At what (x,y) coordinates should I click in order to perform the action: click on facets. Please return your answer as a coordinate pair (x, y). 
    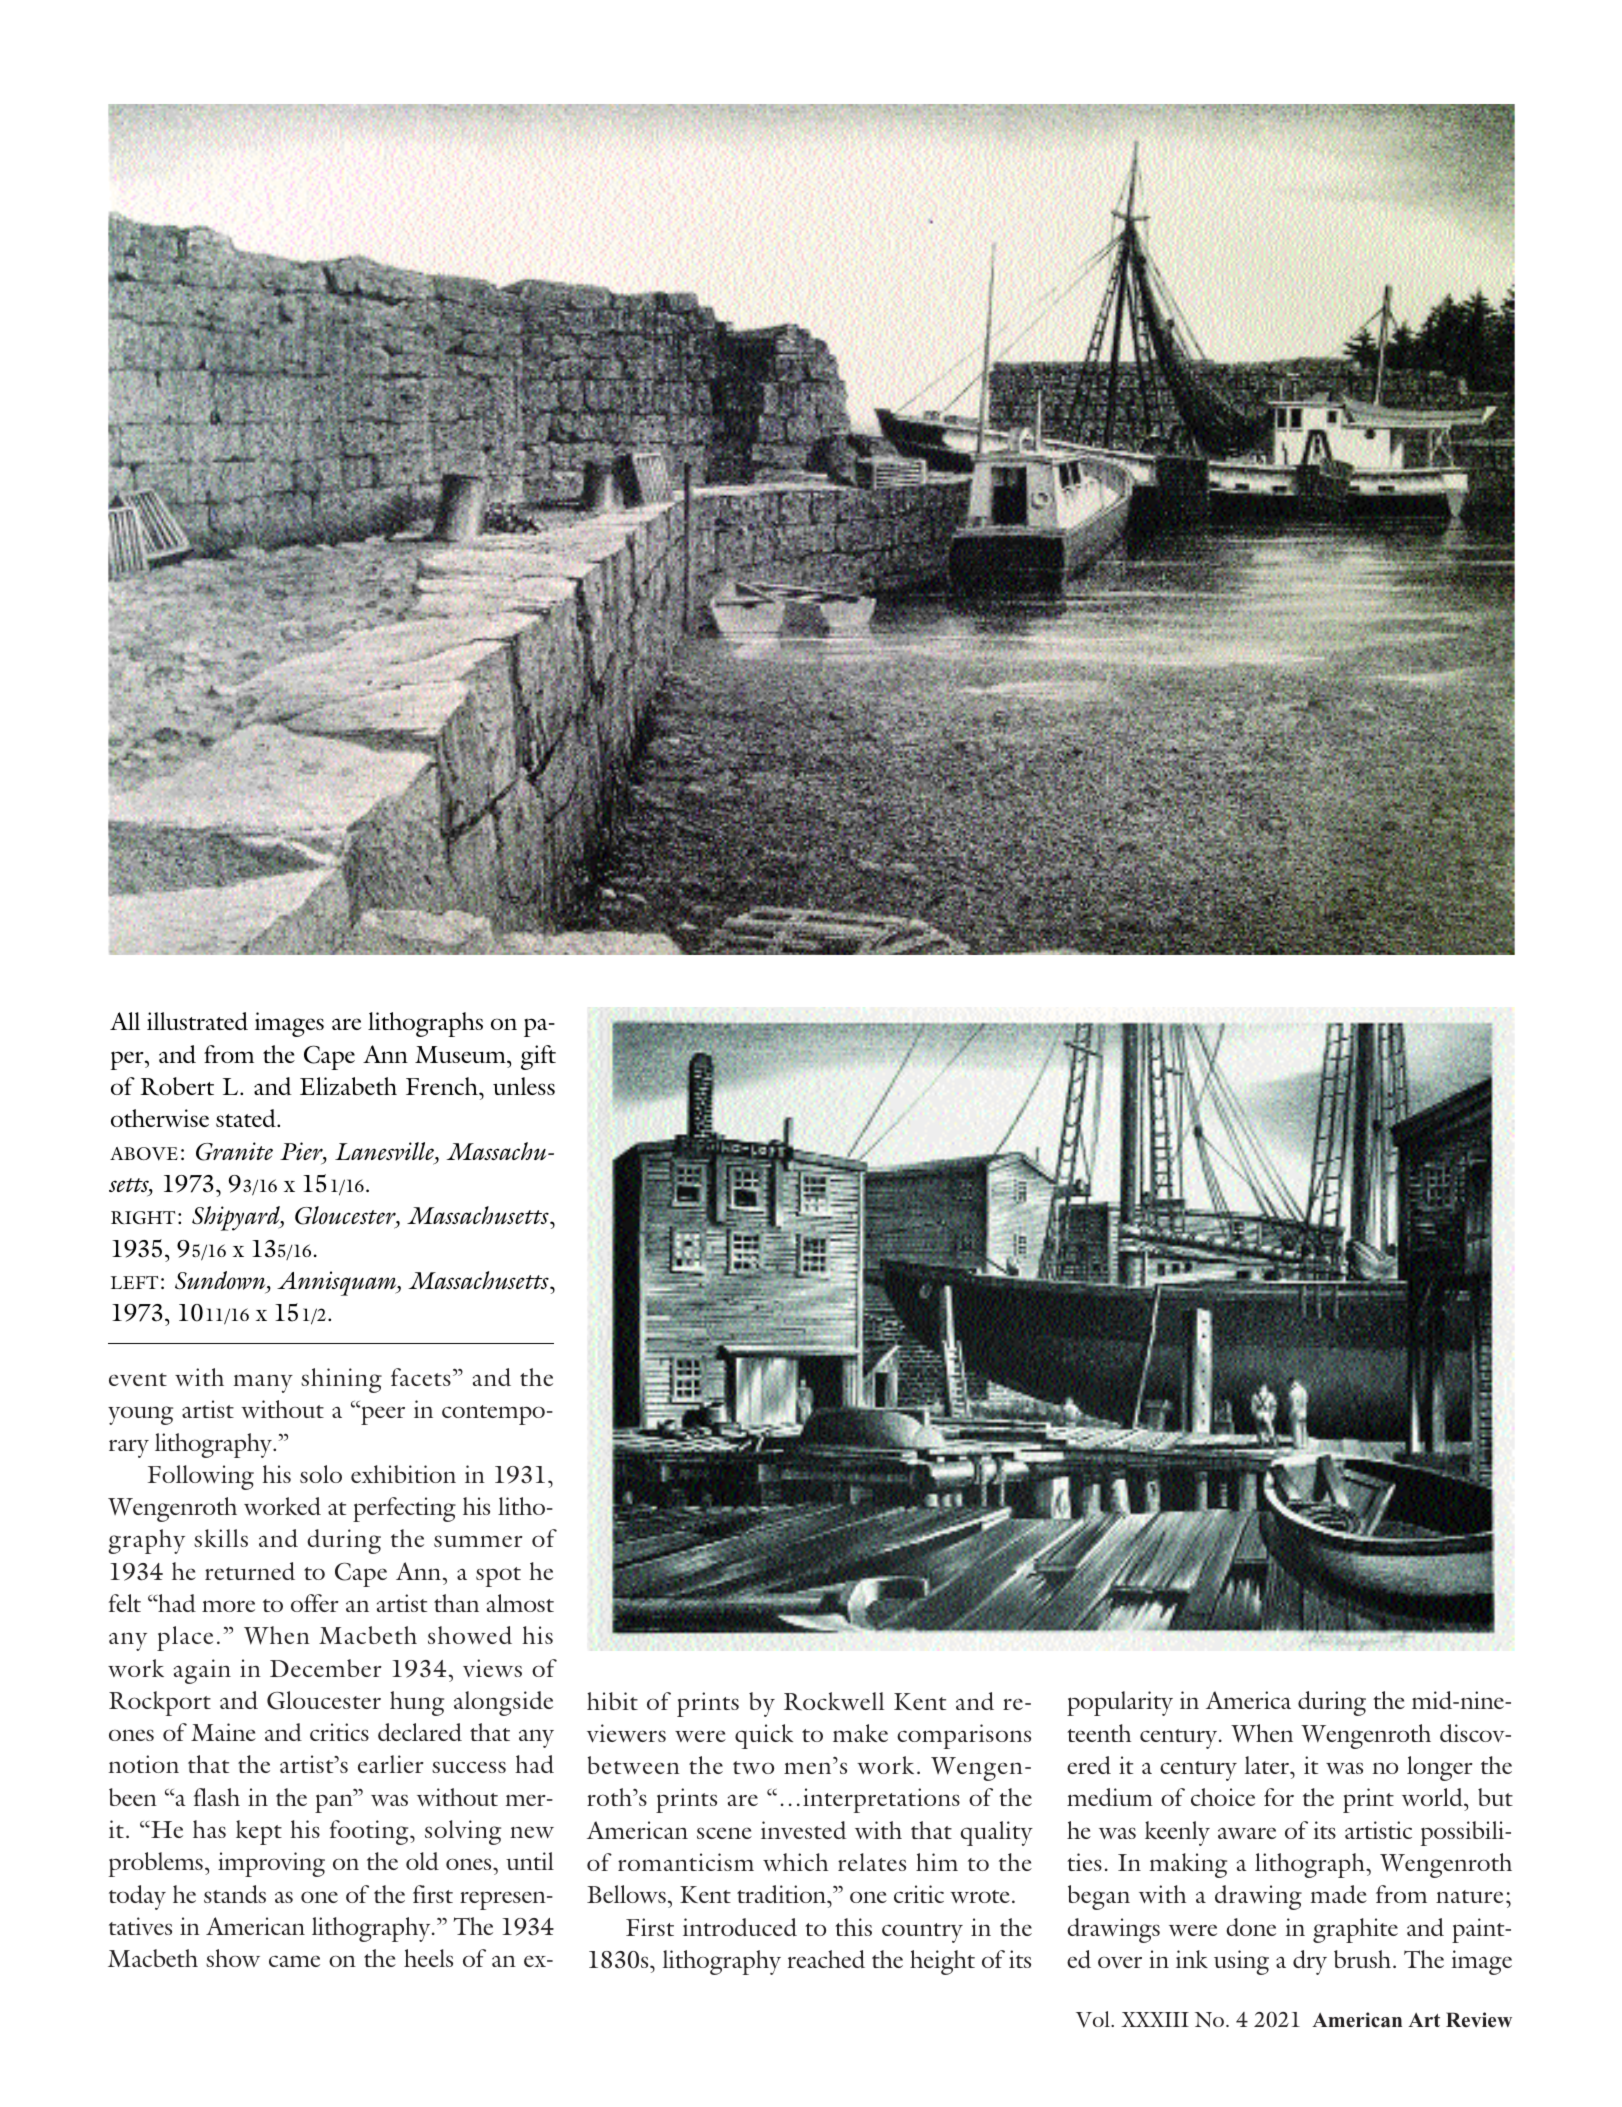
    Looking at the image, I should click on (421, 1377).
